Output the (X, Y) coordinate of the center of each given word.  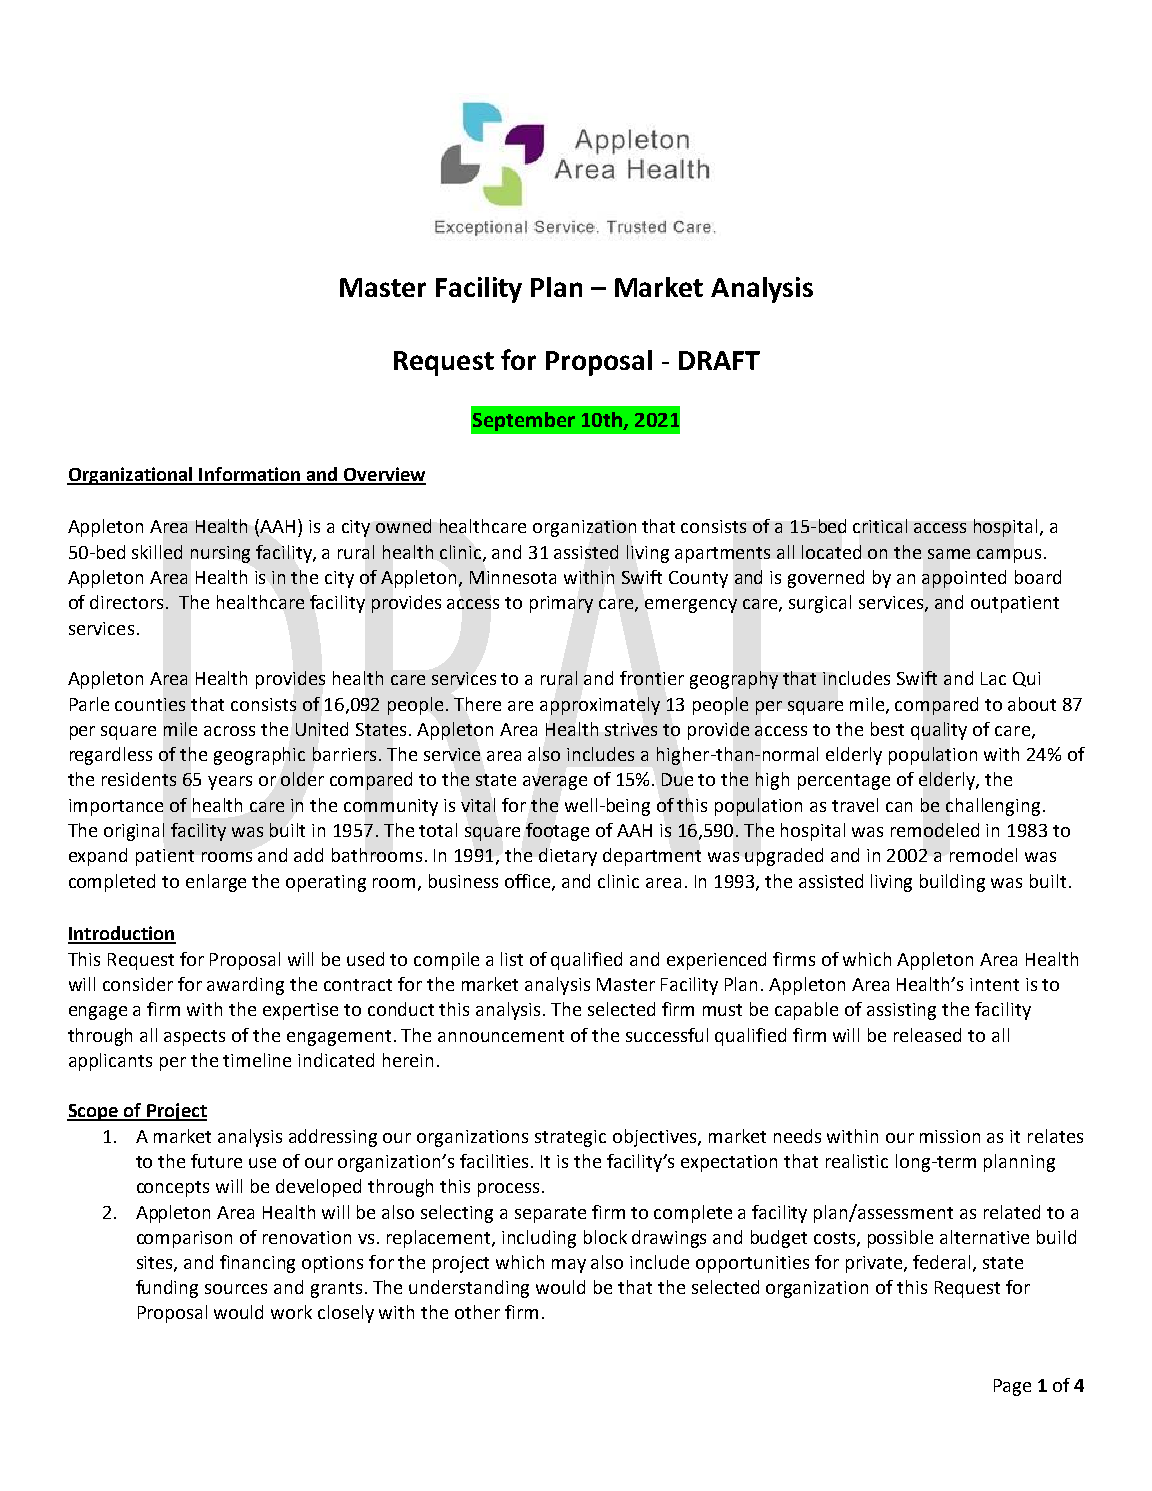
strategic (570, 1138)
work (291, 1312)
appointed (964, 579)
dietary (568, 857)
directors (128, 602)
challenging (993, 807)
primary (561, 604)
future (216, 1161)
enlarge (216, 883)
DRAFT (719, 360)
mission (950, 1136)
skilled (157, 552)
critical (880, 526)
